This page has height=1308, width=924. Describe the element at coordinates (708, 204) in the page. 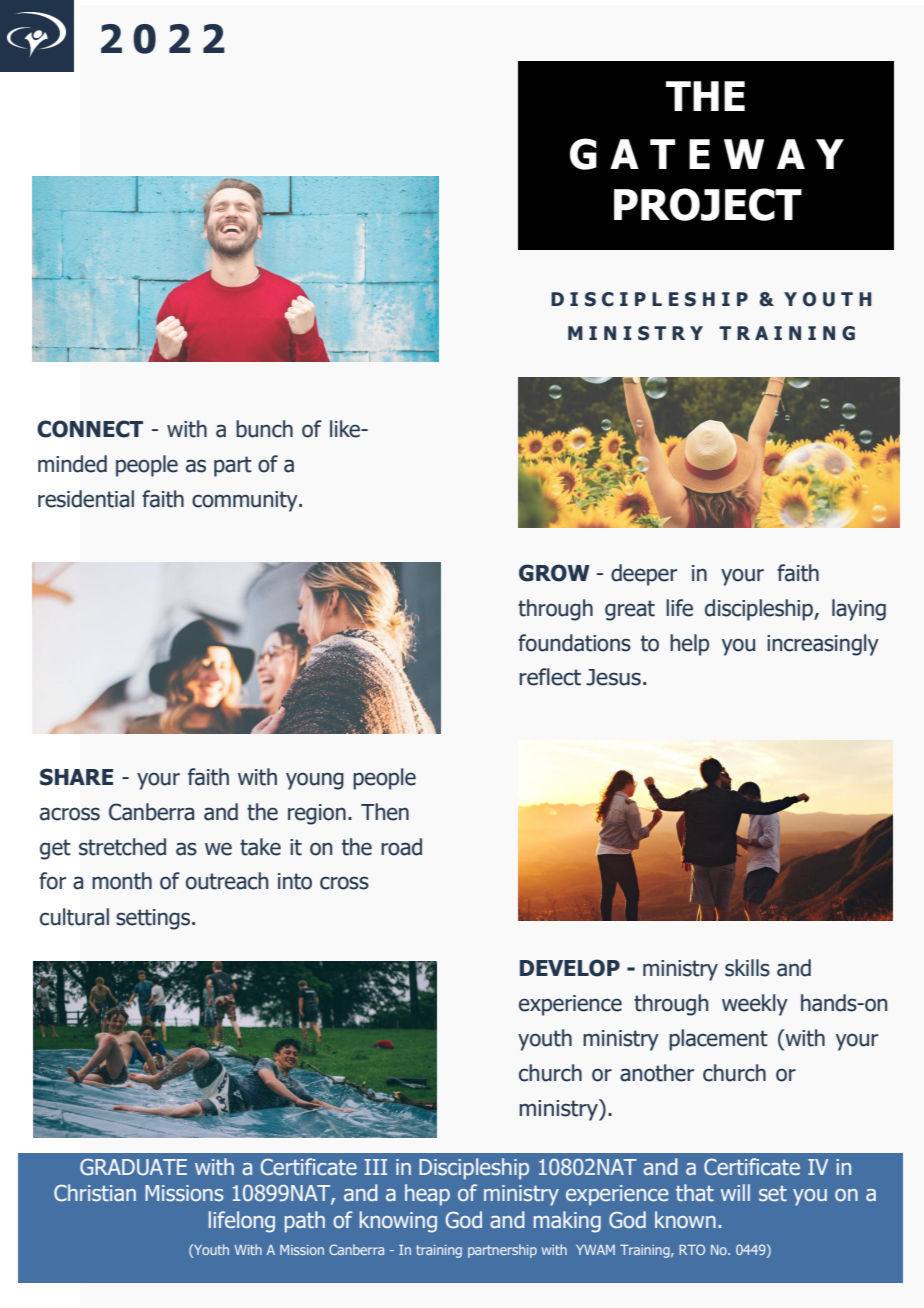

I see `PROJECT` at that location.
